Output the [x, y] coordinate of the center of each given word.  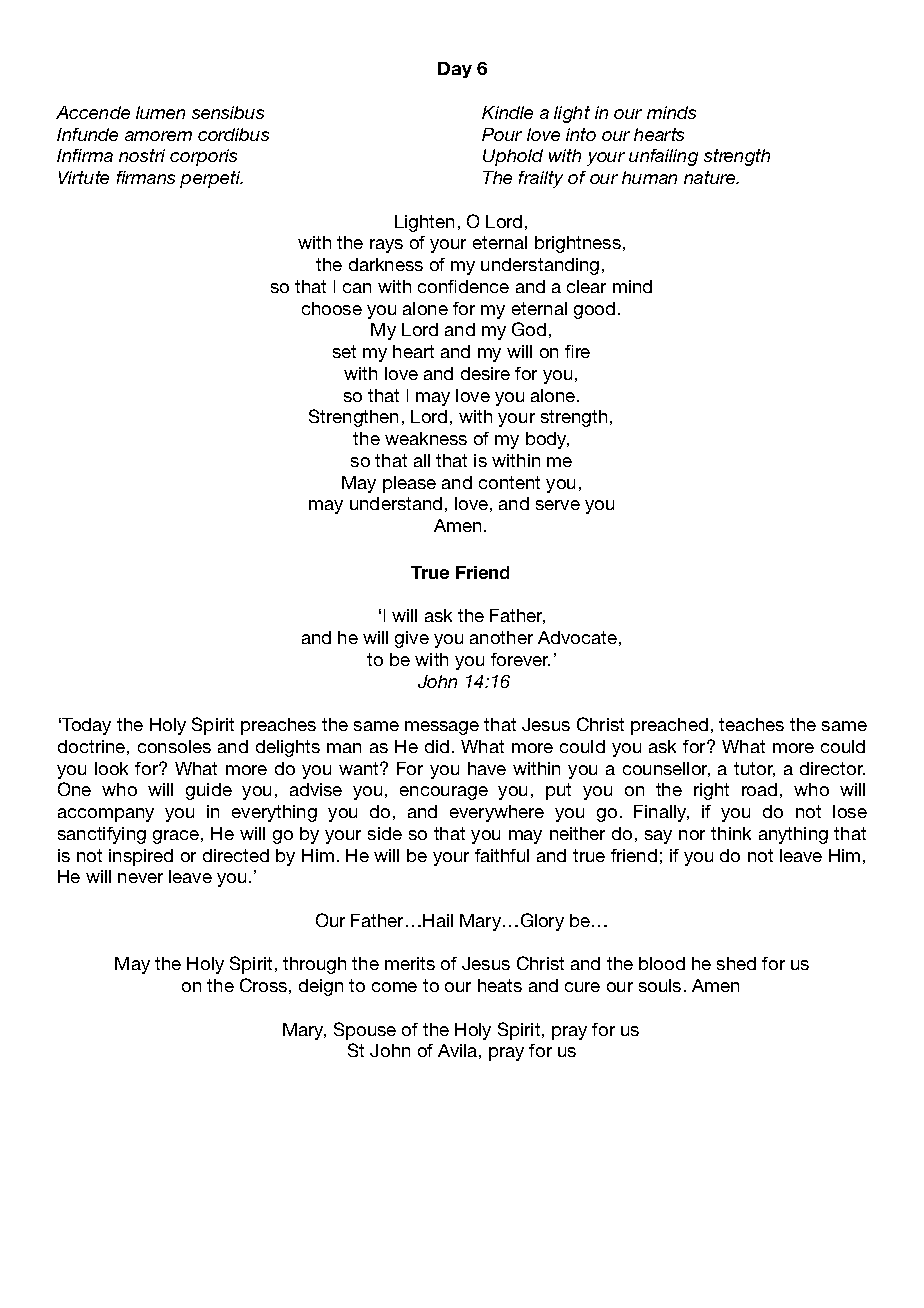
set [344, 351]
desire [485, 373]
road [759, 789]
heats [500, 985]
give [412, 639]
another [501, 637]
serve [558, 505]
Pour [502, 134]
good [594, 310]
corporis [203, 157]
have [487, 768]
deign [321, 987]
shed [736, 963]
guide [209, 791]
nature [711, 177]
